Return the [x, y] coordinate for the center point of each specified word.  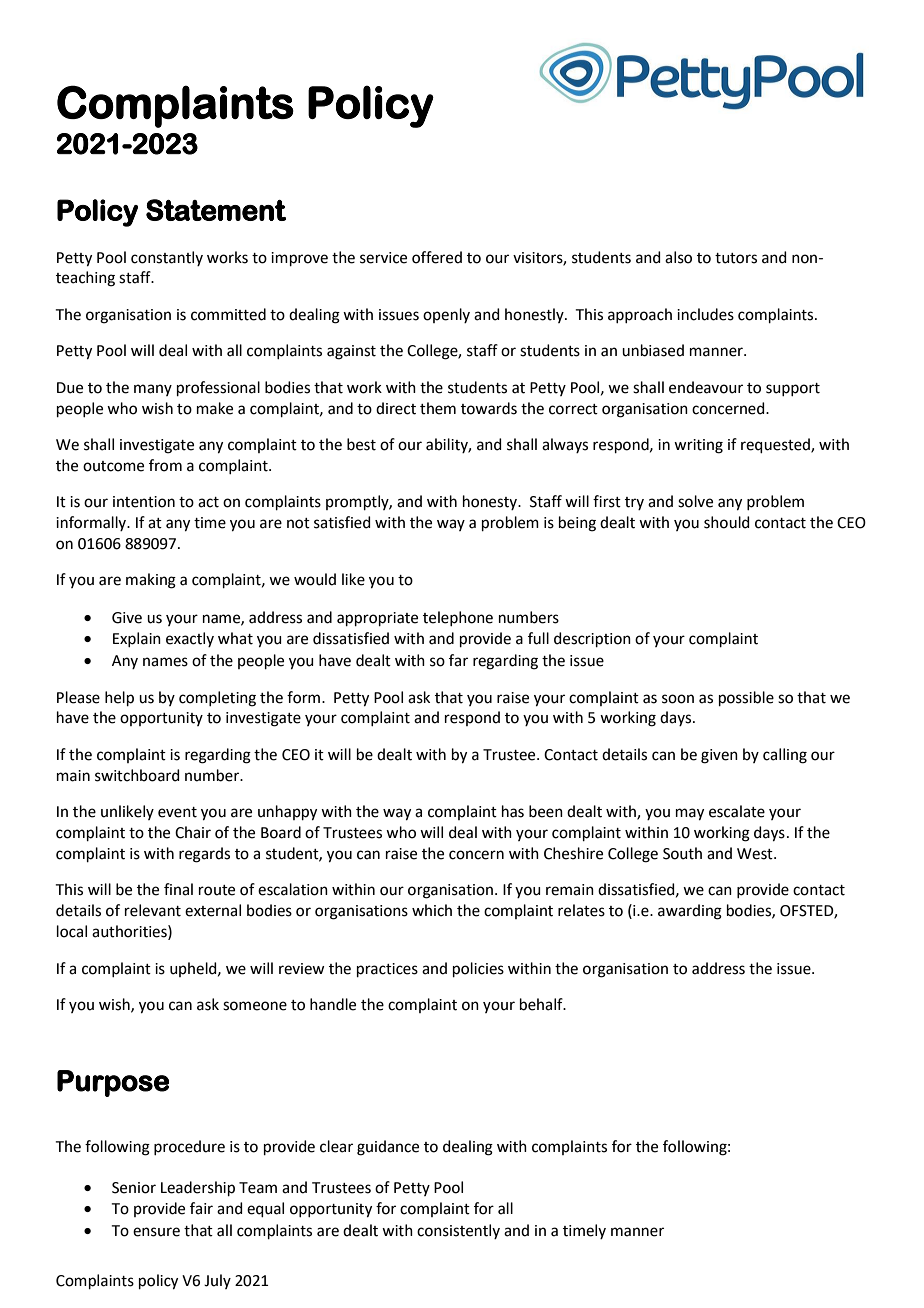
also [678, 257]
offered [437, 257]
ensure [156, 1232]
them [438, 408]
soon [678, 699]
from [165, 465]
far [458, 660]
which [432, 910]
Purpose [113, 1083]
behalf [542, 1004]
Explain [137, 639]
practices [387, 970]
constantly [167, 258]
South [682, 853]
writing [698, 446]
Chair [193, 832]
